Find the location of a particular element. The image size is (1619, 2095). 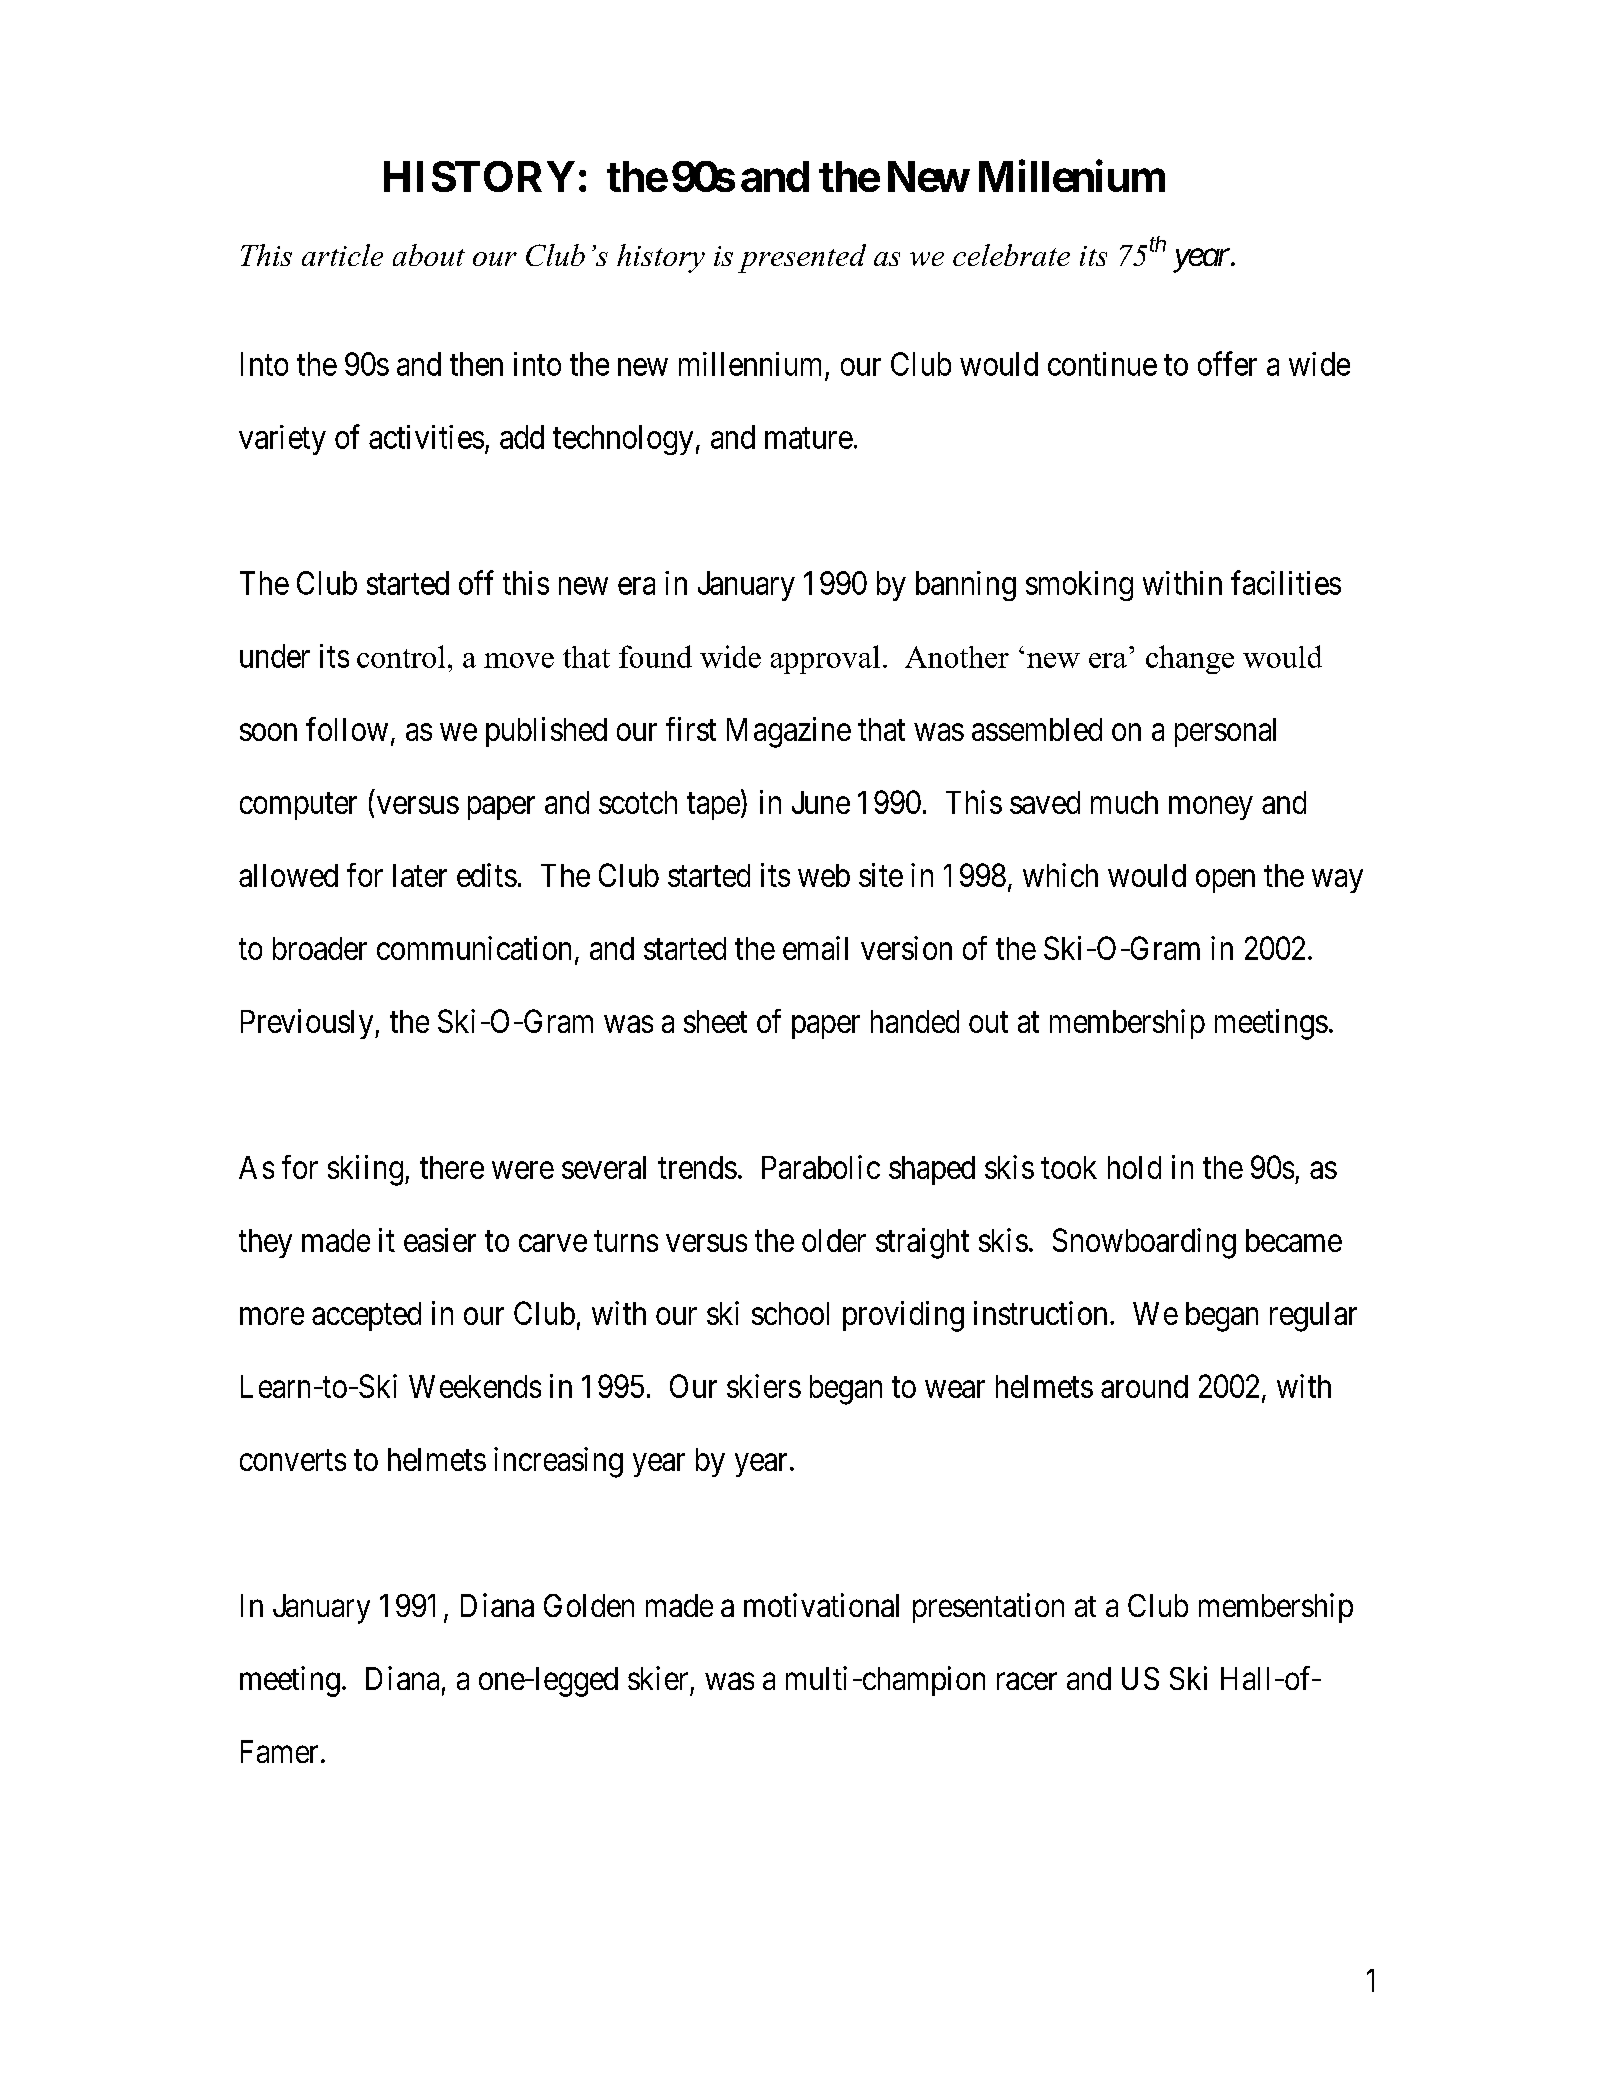

Golden is located at coordinates (589, 1605).
